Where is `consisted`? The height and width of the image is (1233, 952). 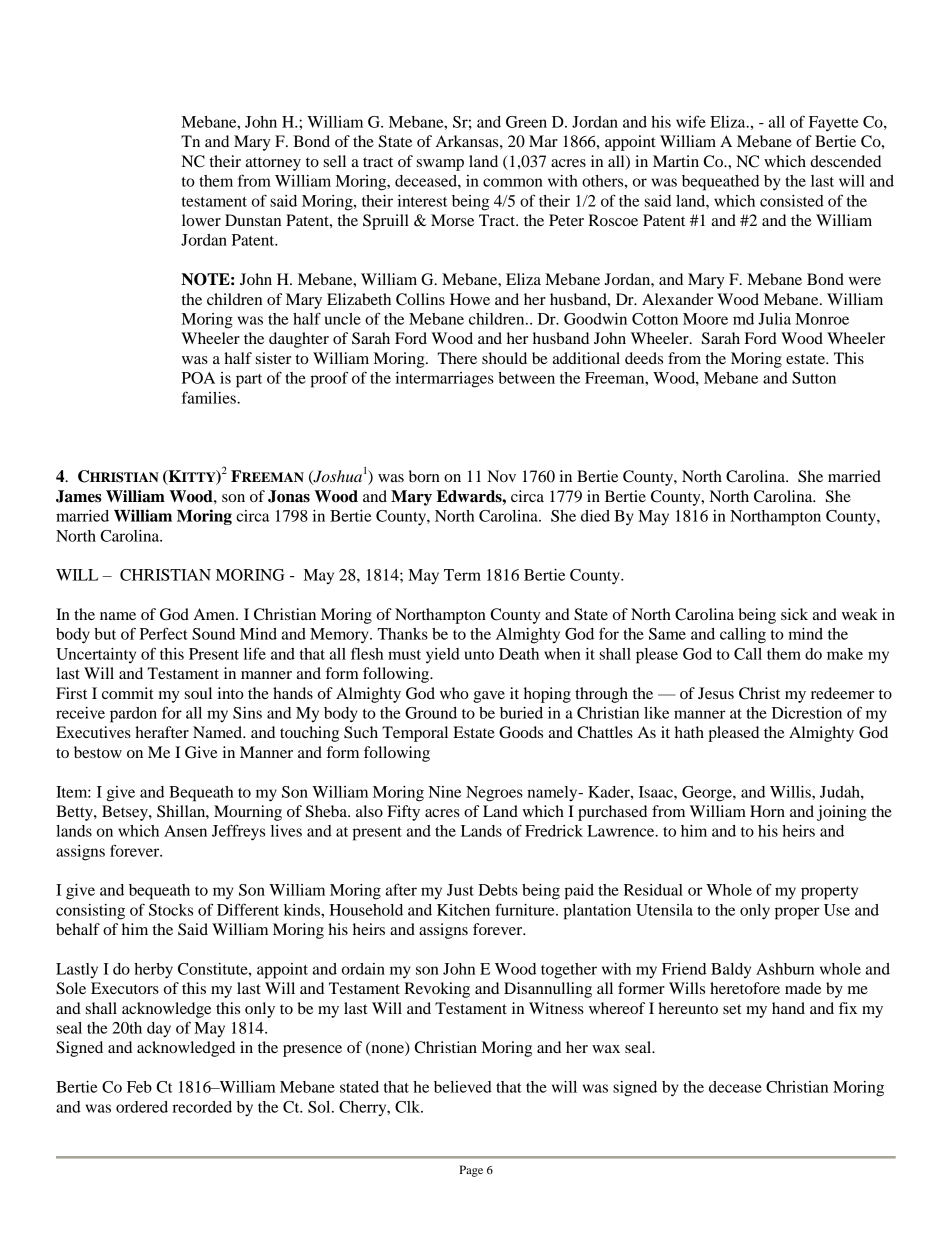 consisted is located at coordinates (792, 201).
